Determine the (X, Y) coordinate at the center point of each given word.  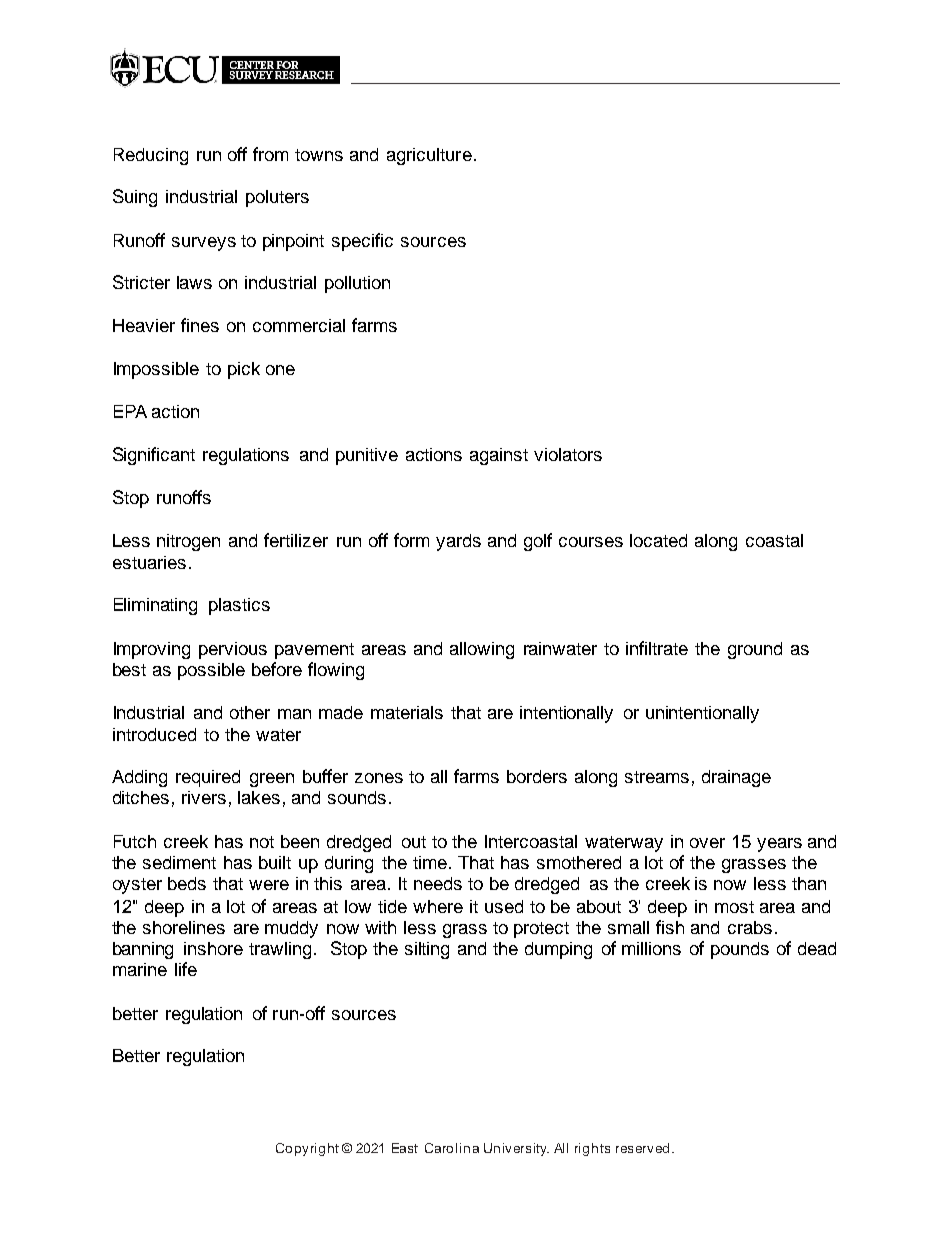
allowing (482, 650)
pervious (233, 650)
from (270, 154)
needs (438, 883)
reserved (642, 1148)
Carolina (452, 1148)
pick (244, 370)
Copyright (307, 1149)
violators (568, 454)
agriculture (429, 156)
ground (755, 650)
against (499, 456)
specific (362, 242)
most (734, 907)
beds (187, 883)
